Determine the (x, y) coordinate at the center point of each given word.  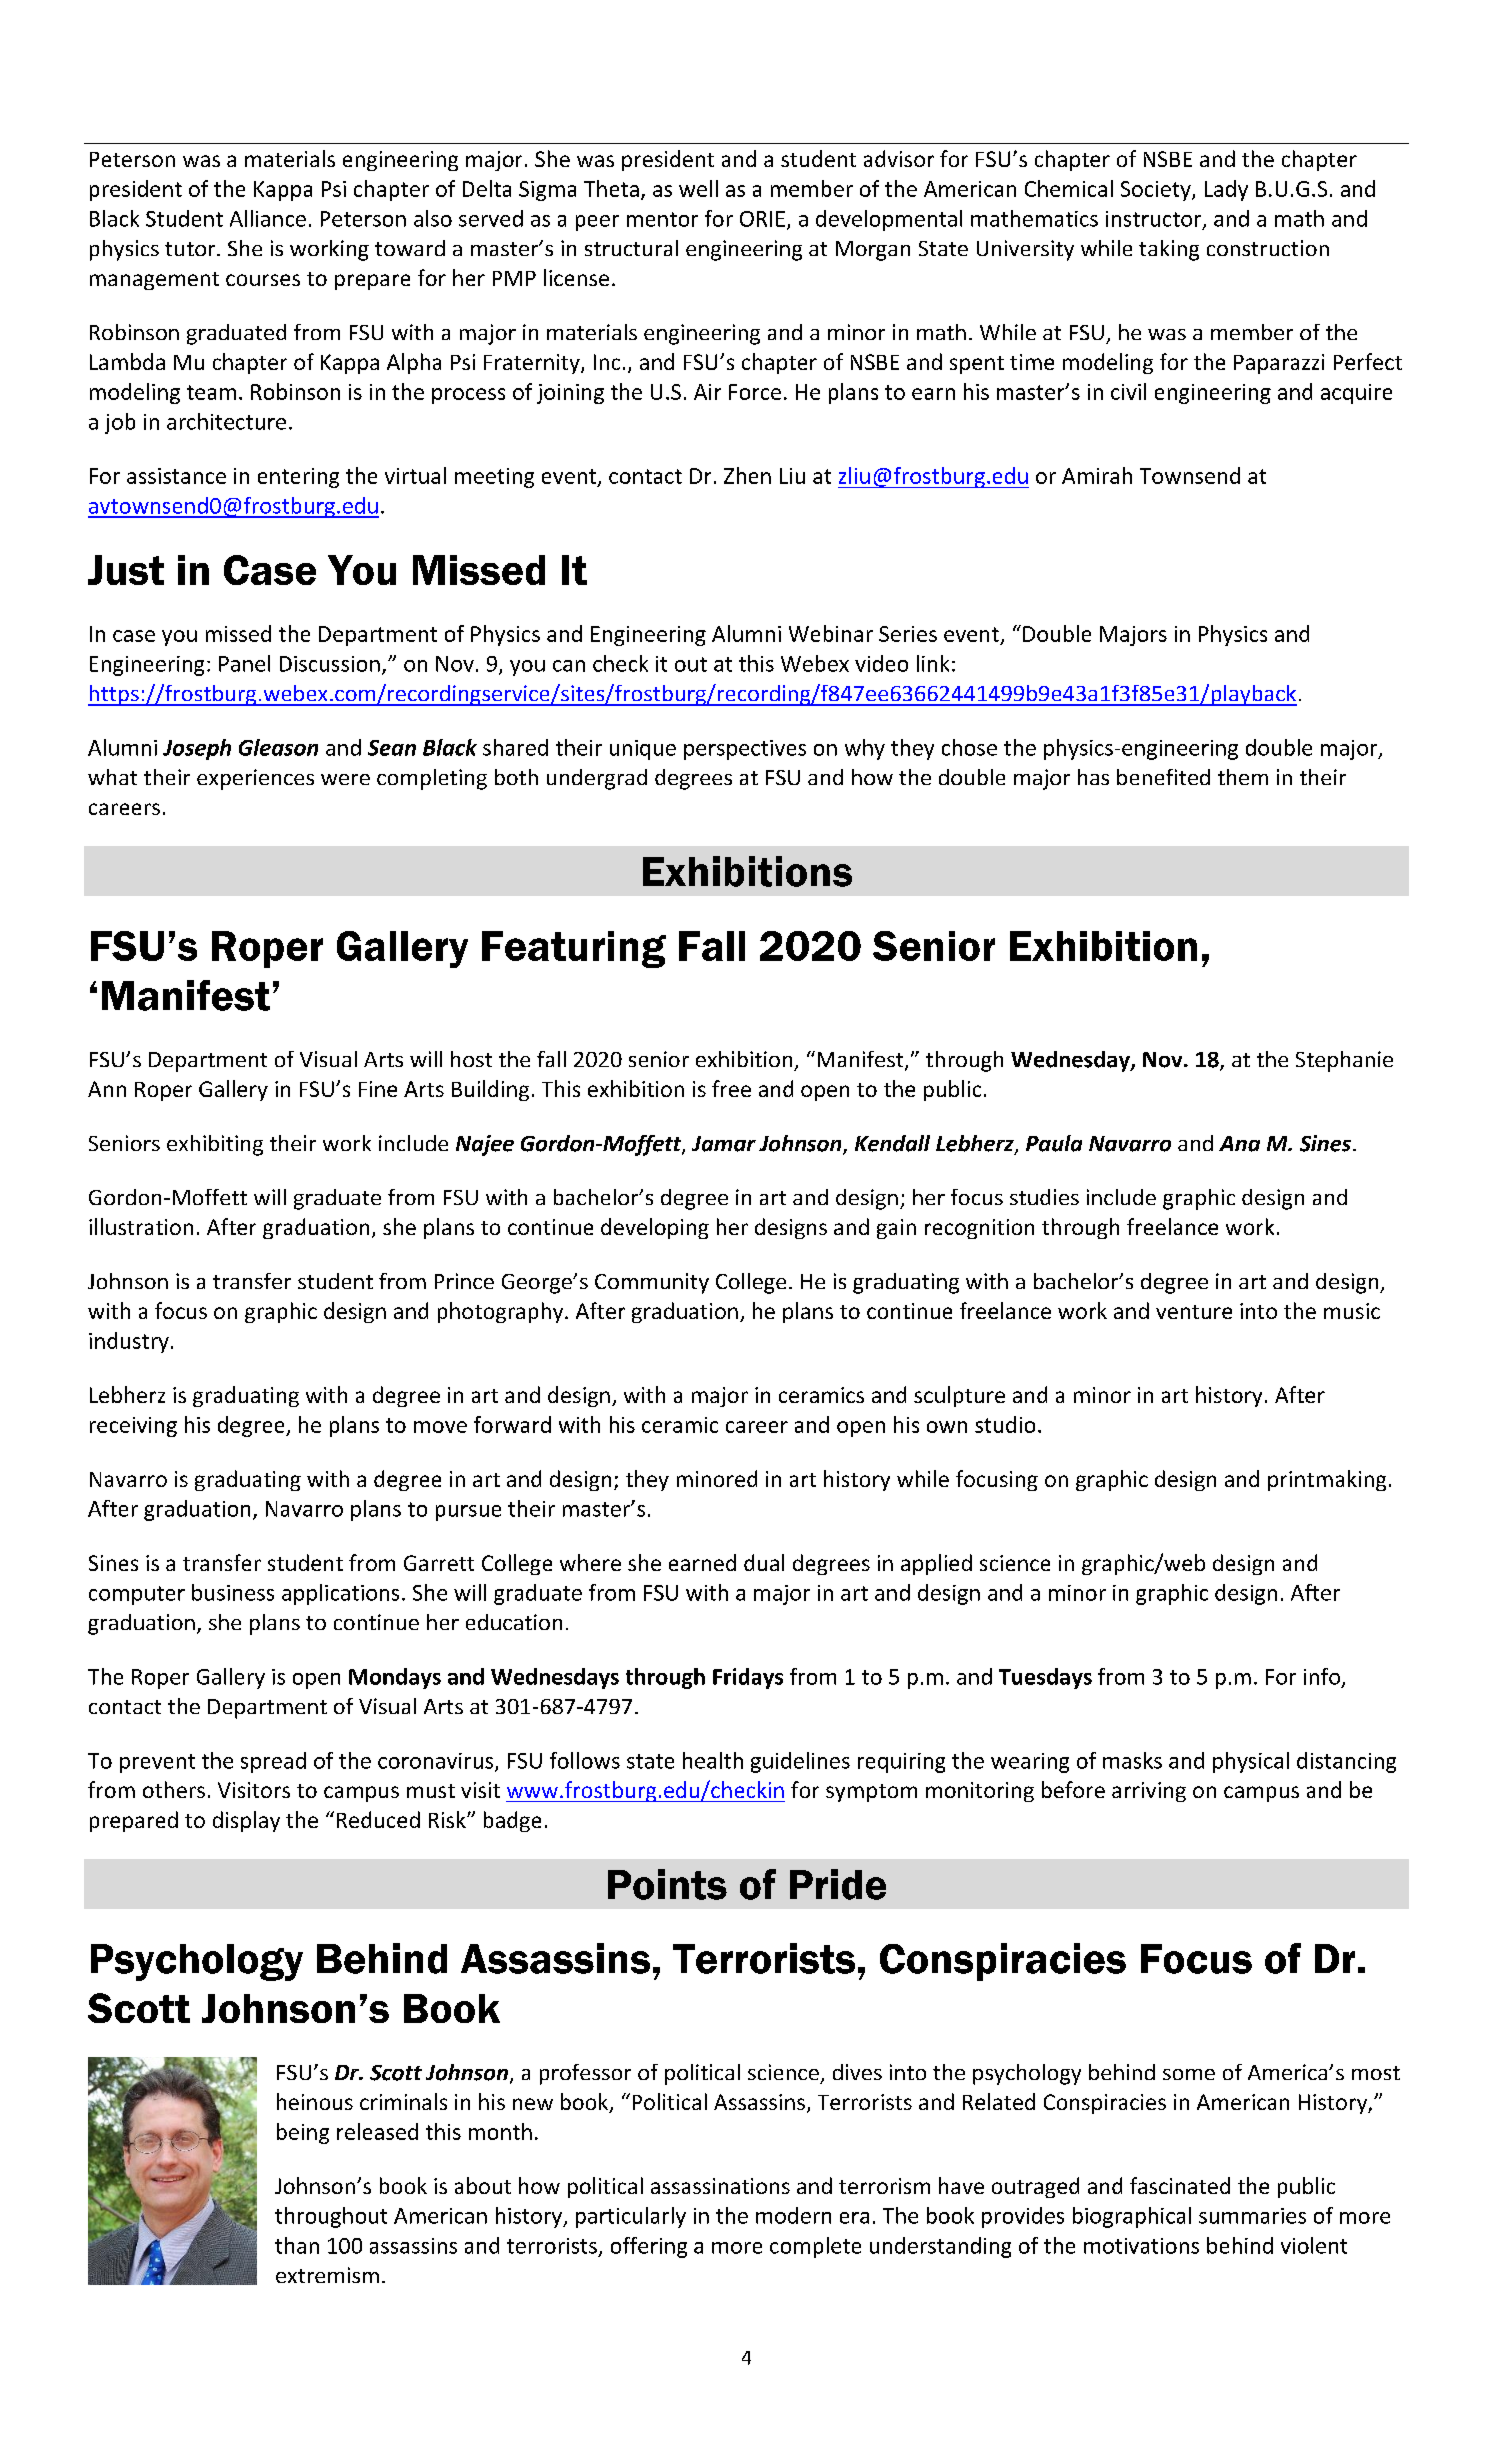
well (698, 188)
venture (1194, 1312)
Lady (1226, 190)
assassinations (720, 2186)
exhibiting (215, 1145)
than (297, 2245)
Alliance (268, 218)
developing (655, 1228)
